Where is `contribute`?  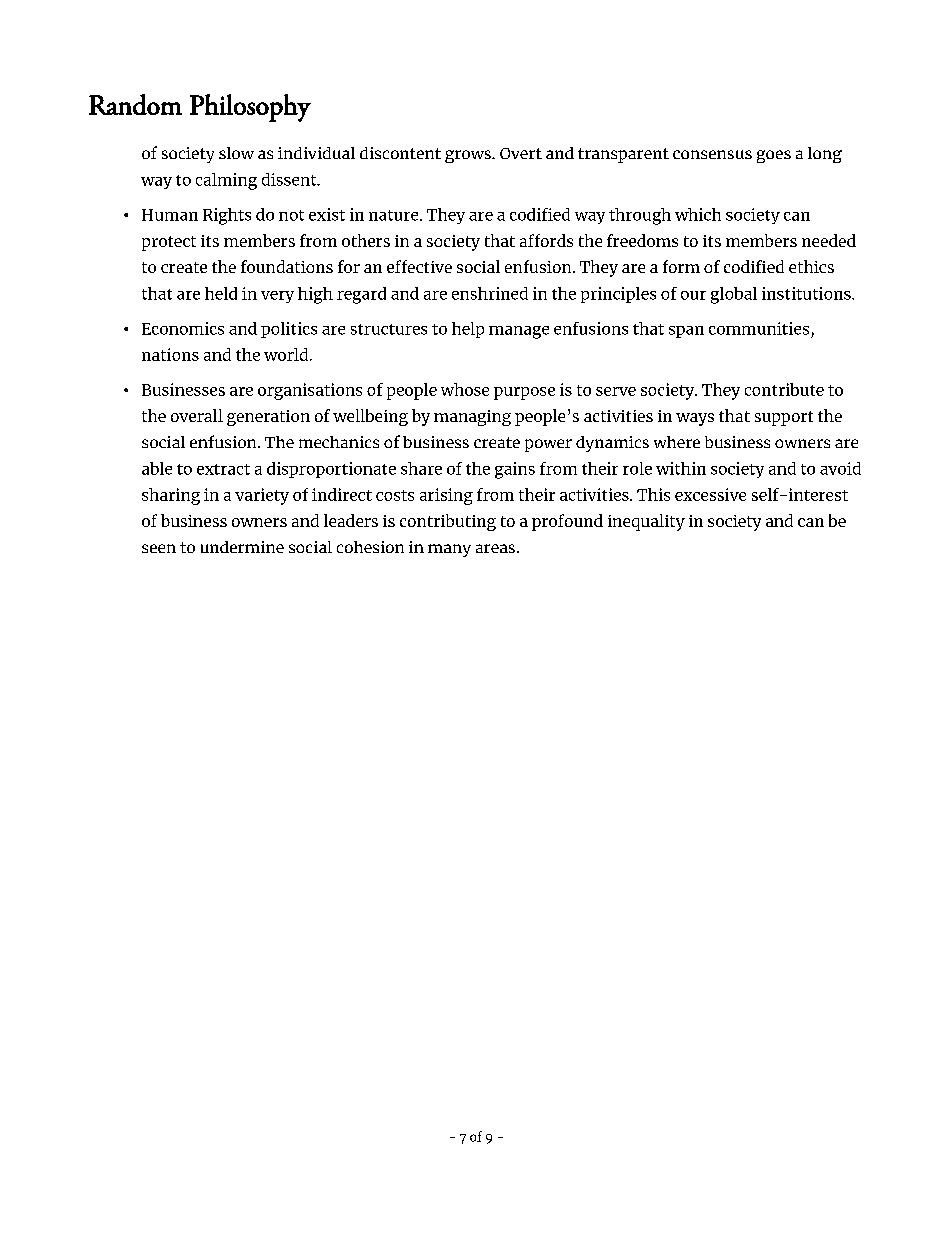 contribute is located at coordinates (784, 389).
